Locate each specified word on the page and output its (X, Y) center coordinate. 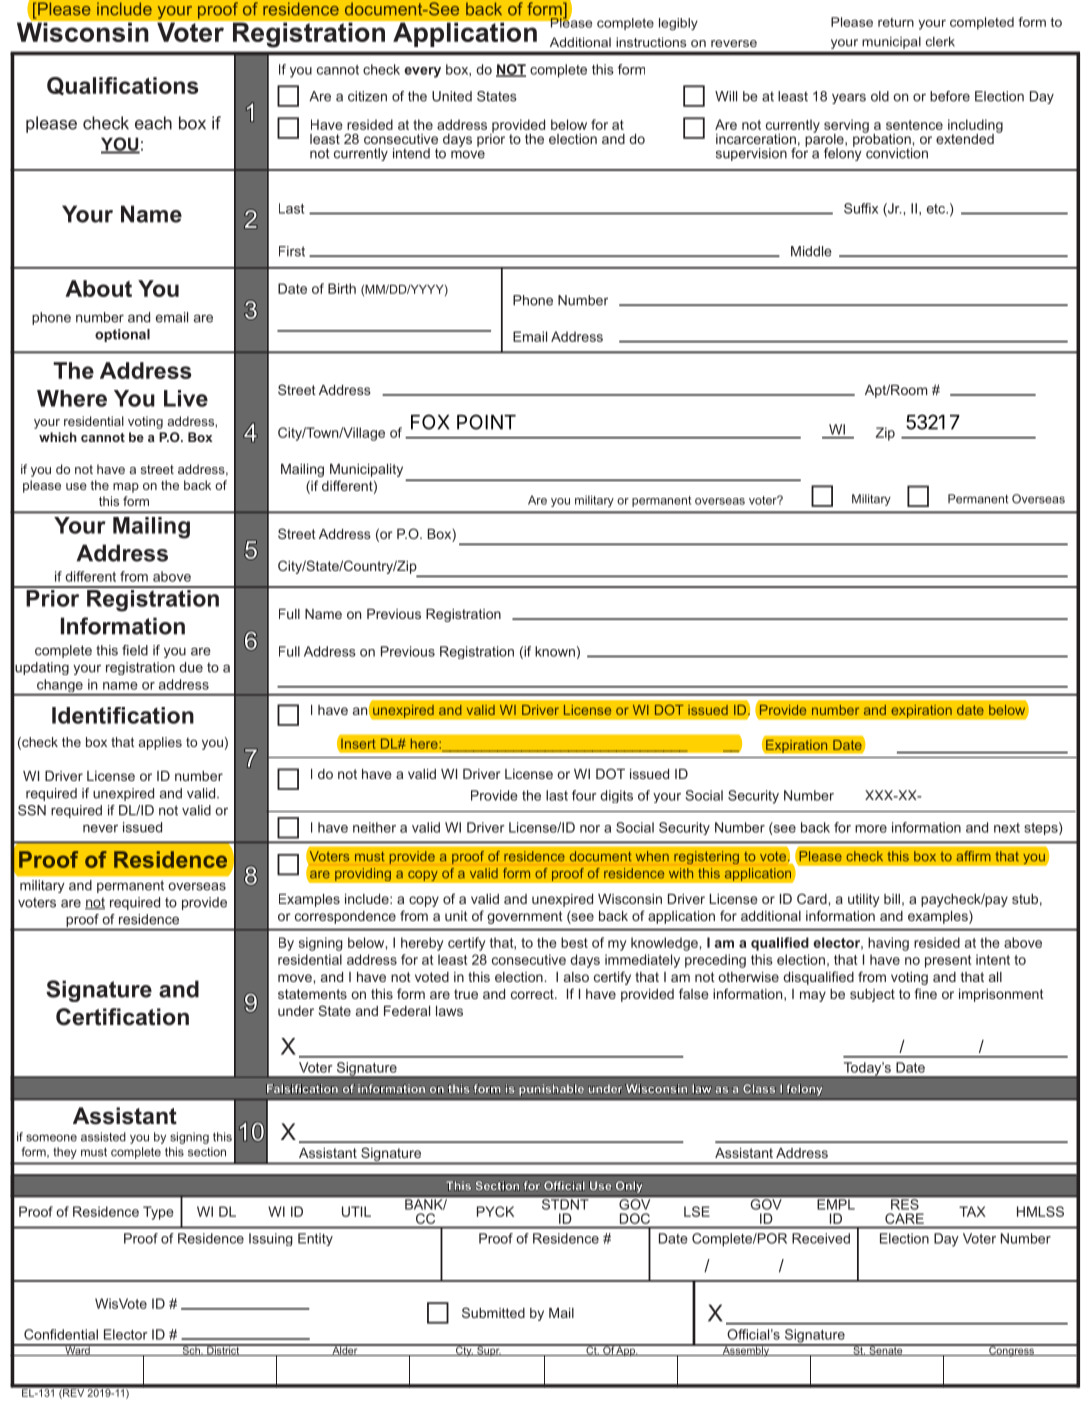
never (100, 828)
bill (892, 899)
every (422, 72)
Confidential (61, 1334)
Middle (811, 251)
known (555, 651)
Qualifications (122, 86)
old (880, 96)
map (126, 488)
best (574, 942)
